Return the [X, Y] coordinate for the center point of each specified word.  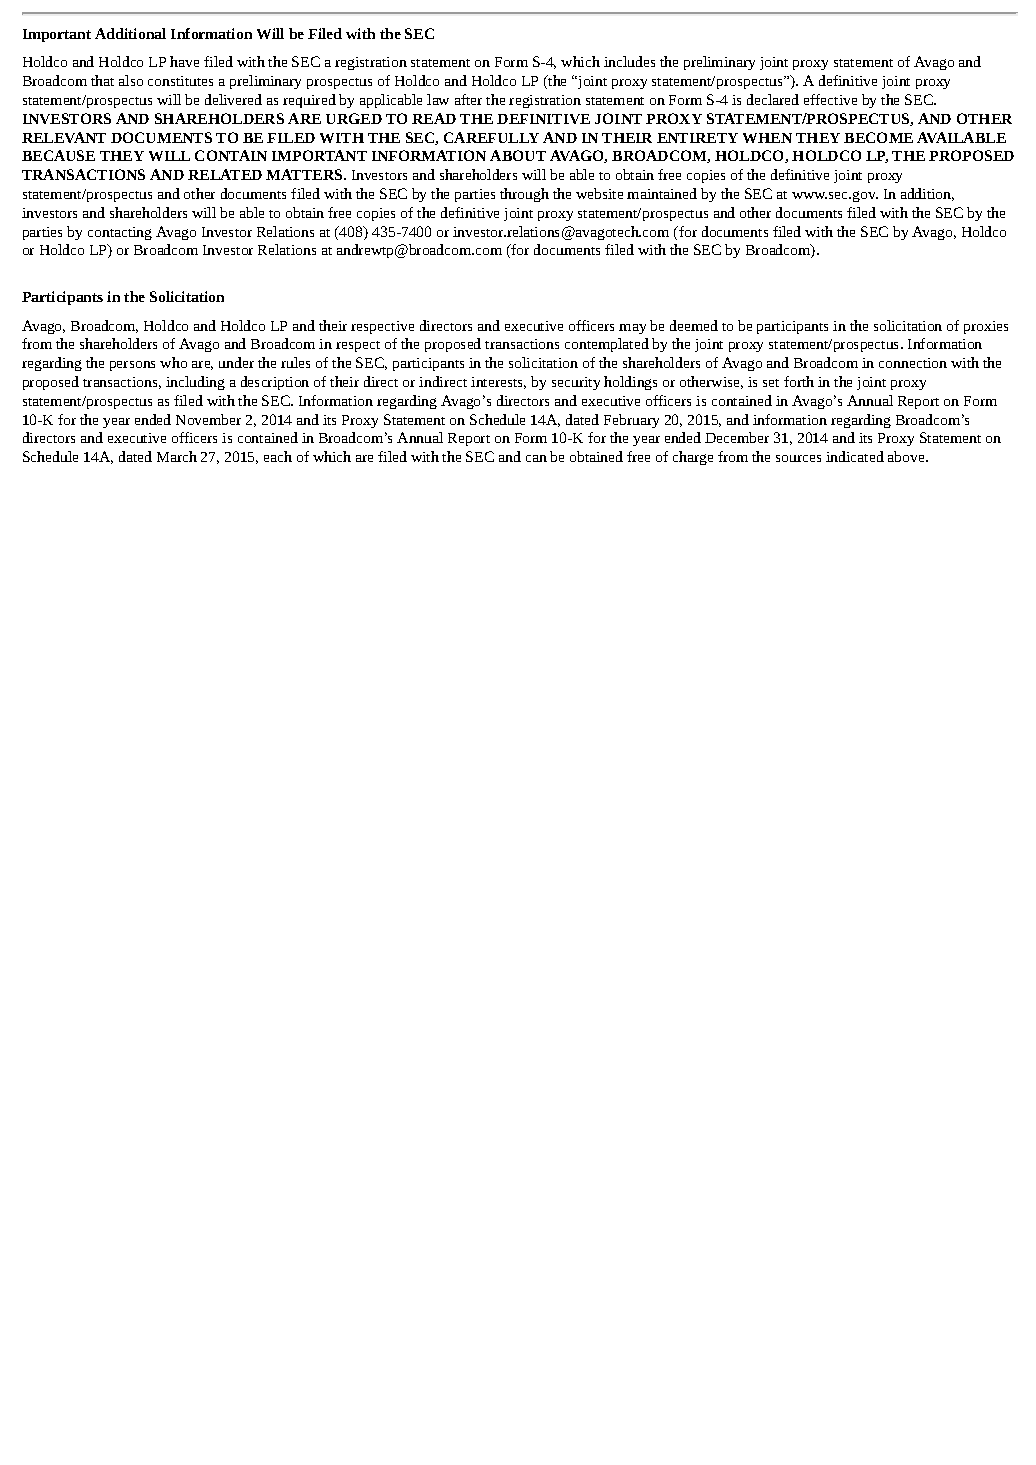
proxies [986, 327]
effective [830, 99]
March [177, 456]
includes [629, 61]
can [536, 458]
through [524, 195]
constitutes [180, 81]
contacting [120, 233]
